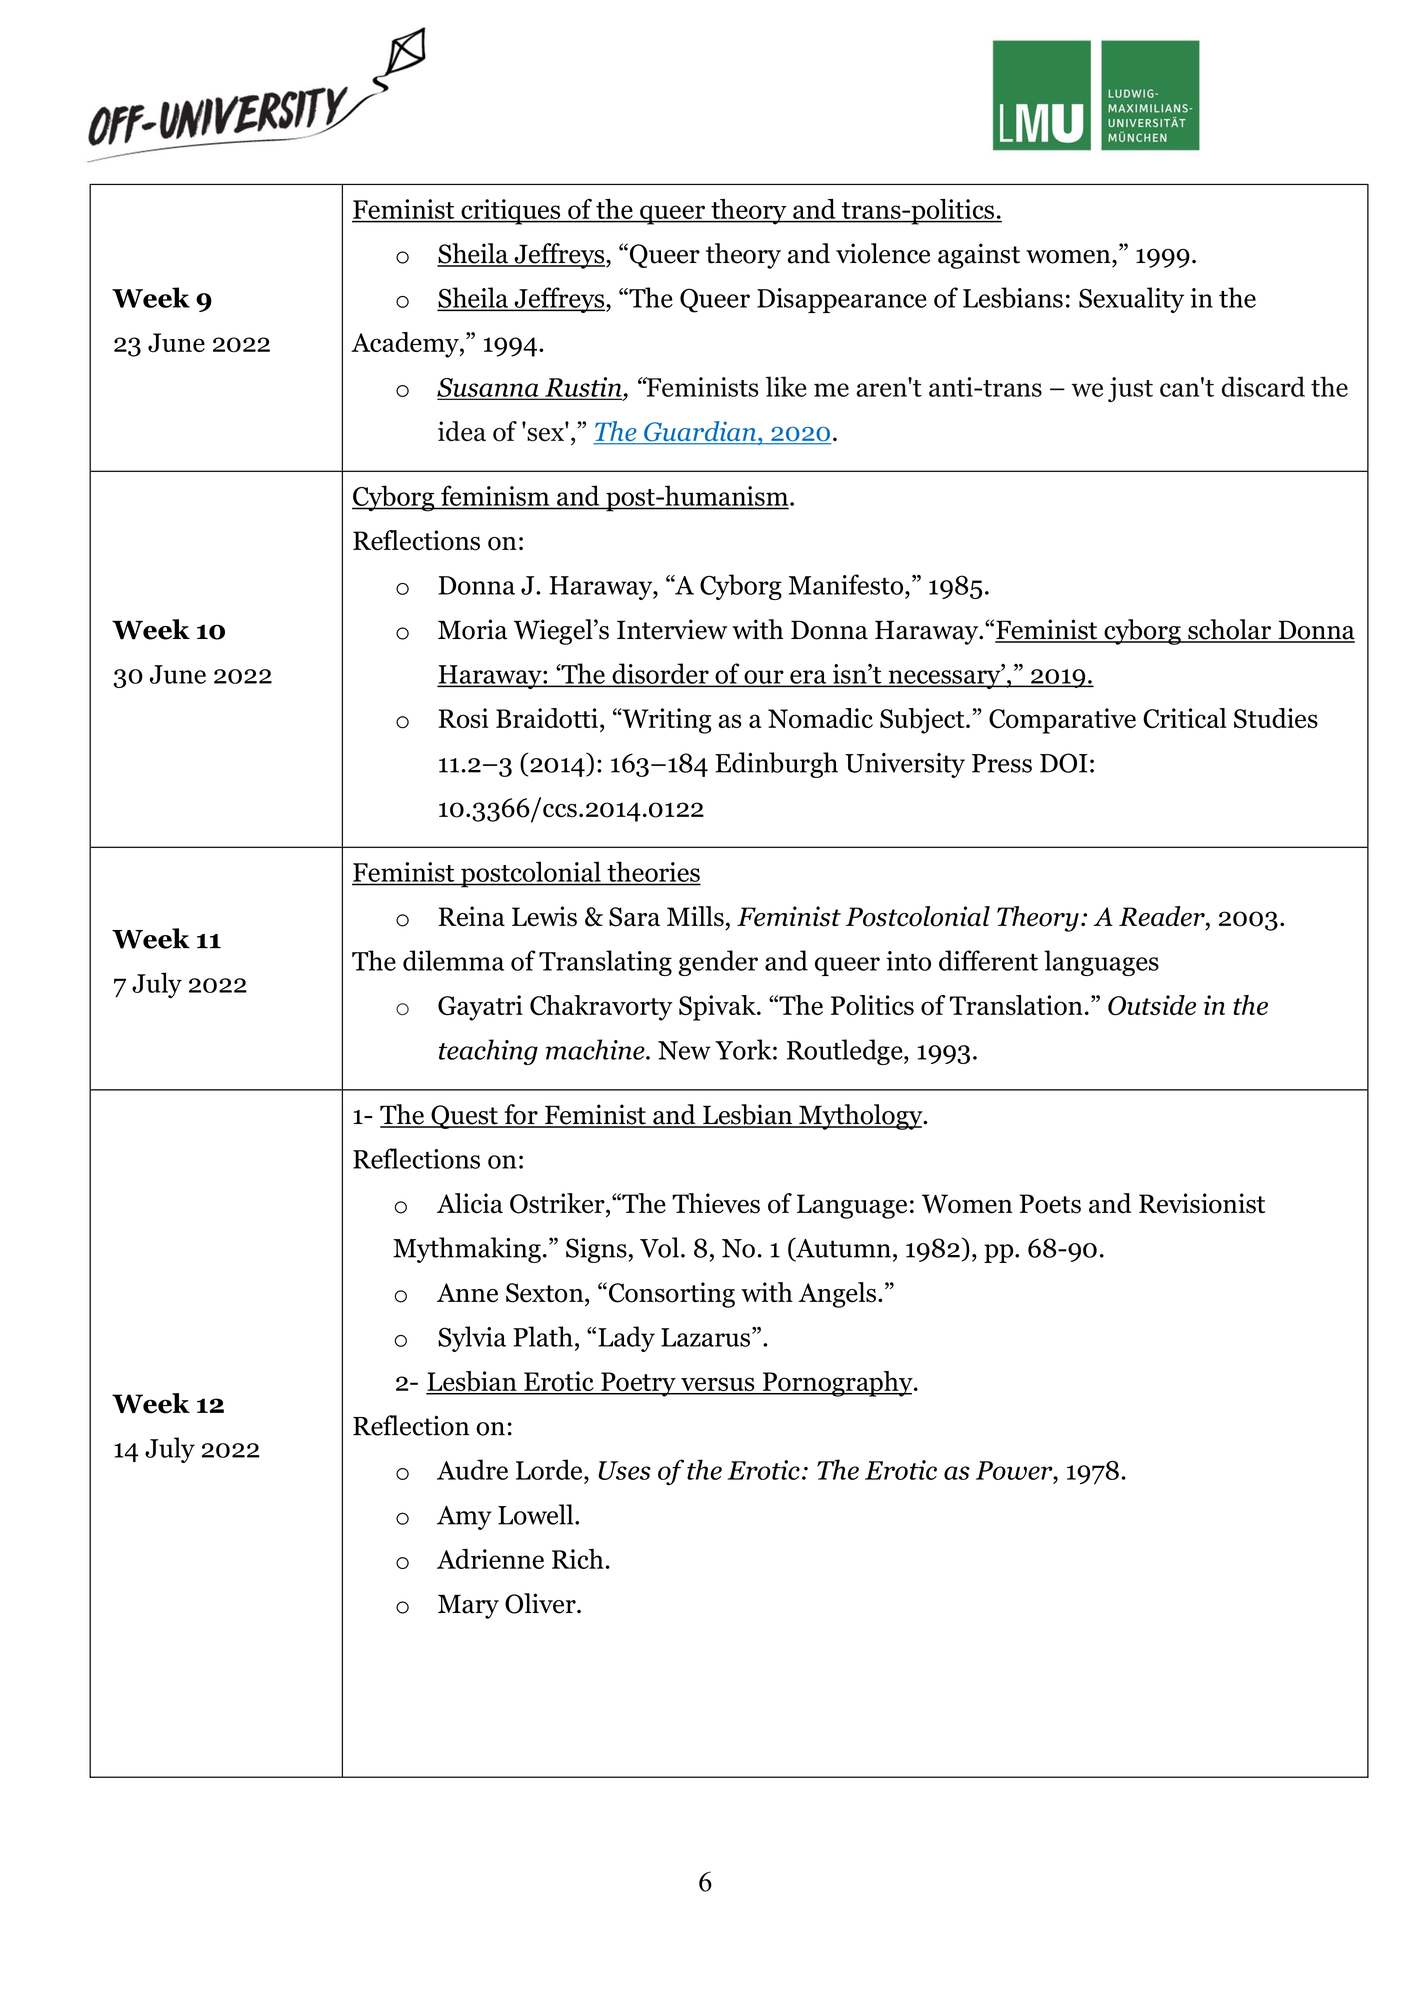 The height and width of the document is (1997, 1412). Describe the element at coordinates (908, 961) in the document. I see `into` at that location.
